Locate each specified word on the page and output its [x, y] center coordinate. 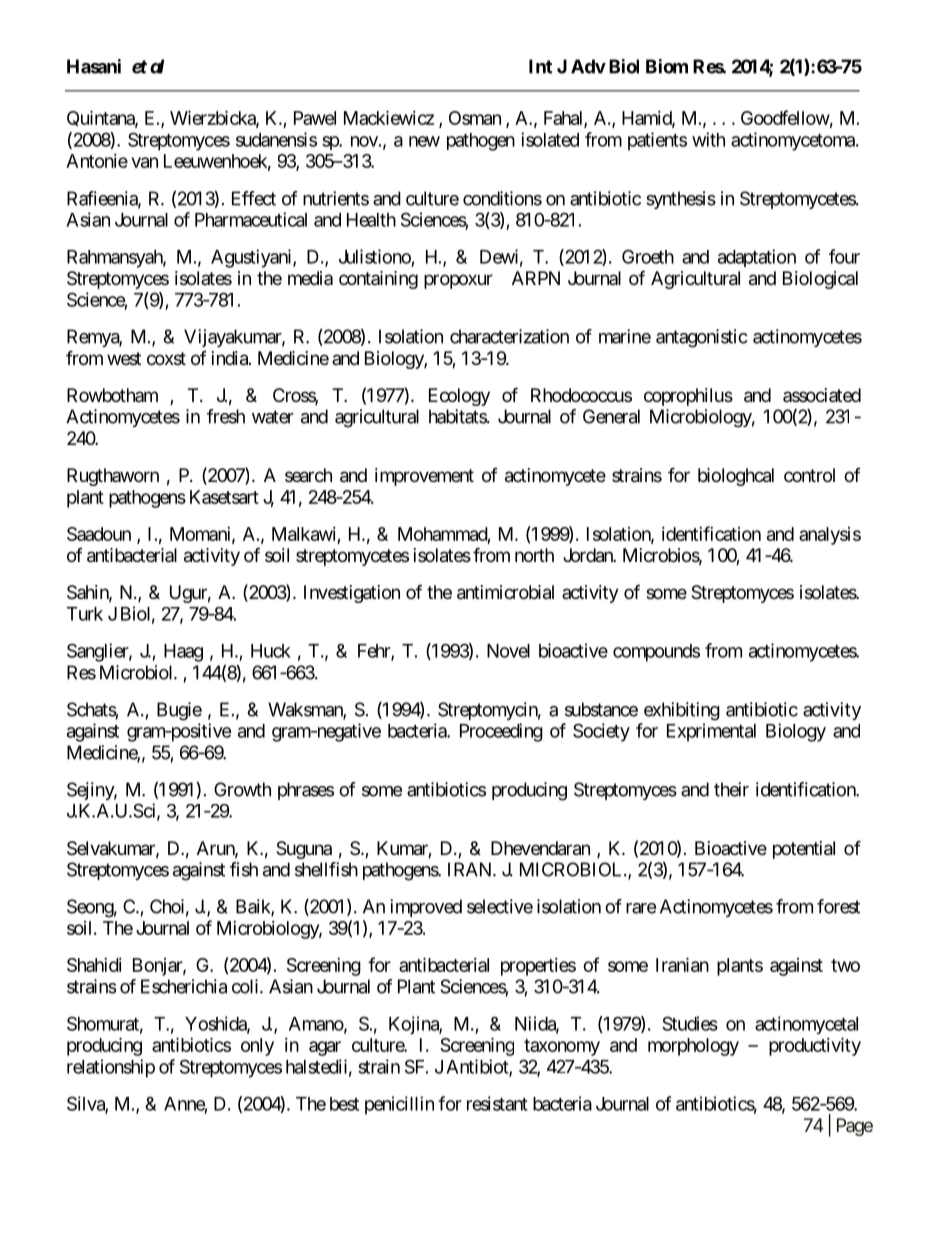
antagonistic [702, 338]
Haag [183, 653]
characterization [509, 336]
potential [804, 850]
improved [426, 908]
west [124, 358]
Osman [475, 118]
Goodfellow [785, 117]
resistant [497, 1103]
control [809, 475]
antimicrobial [505, 592]
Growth [242, 789]
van [144, 162]
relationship [111, 1068]
